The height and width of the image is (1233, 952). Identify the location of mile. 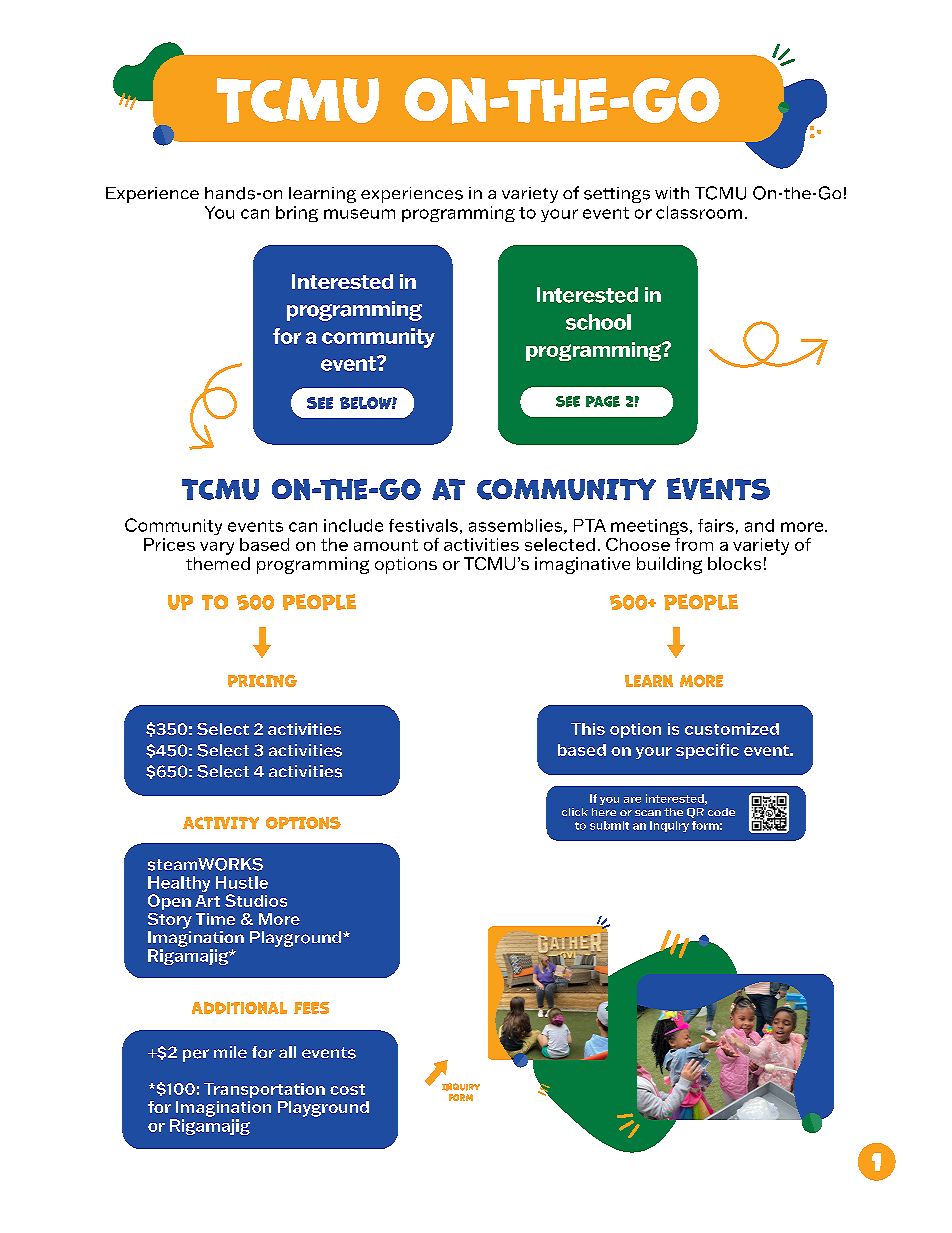
(230, 1052).
